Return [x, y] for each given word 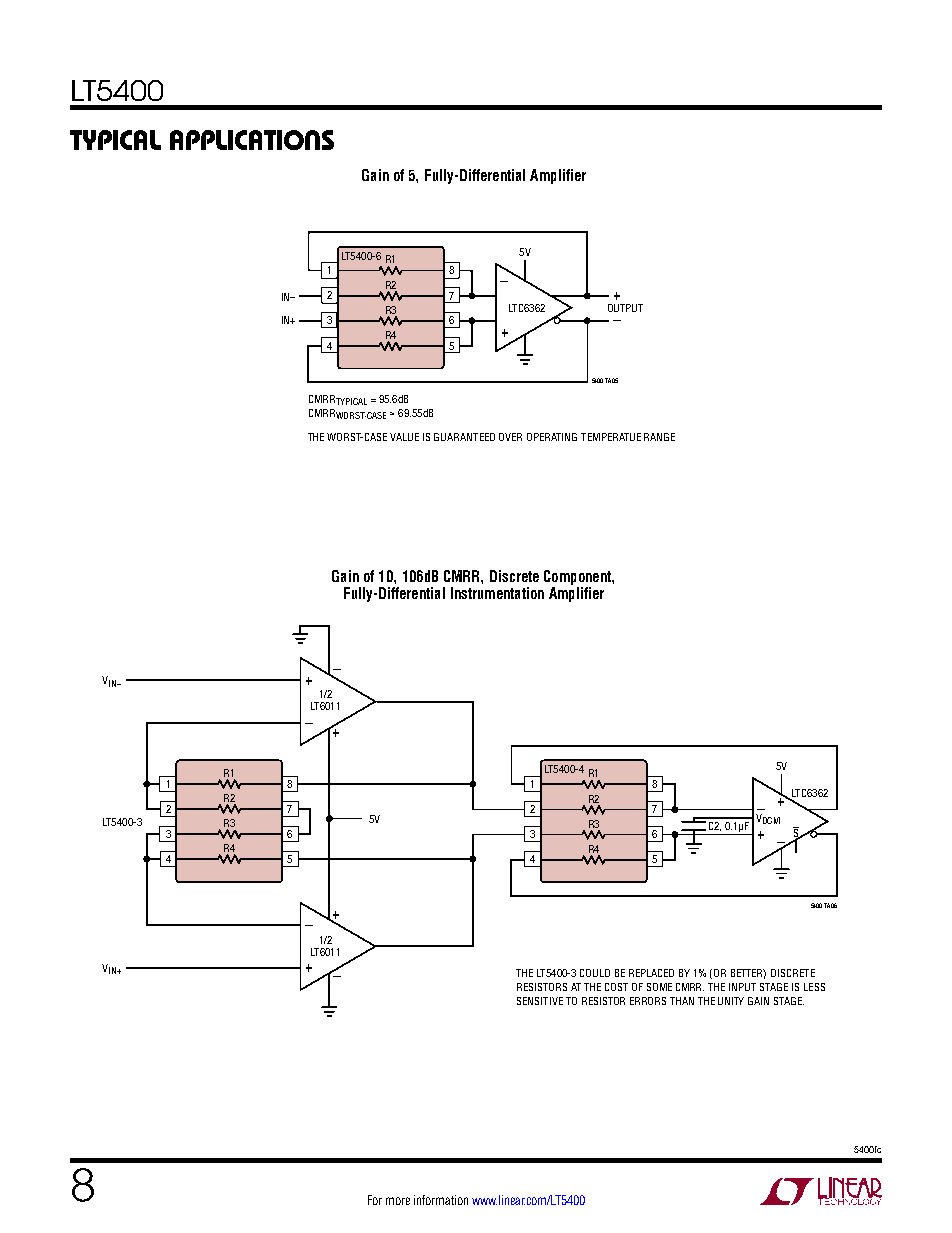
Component [578, 577]
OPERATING [552, 437]
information [441, 1200]
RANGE [659, 437]
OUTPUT [625, 308]
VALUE [404, 437]
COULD [595, 973]
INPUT [742, 987]
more [398, 1201]
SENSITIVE [540, 1001]
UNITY [731, 1001]
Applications [252, 140]
